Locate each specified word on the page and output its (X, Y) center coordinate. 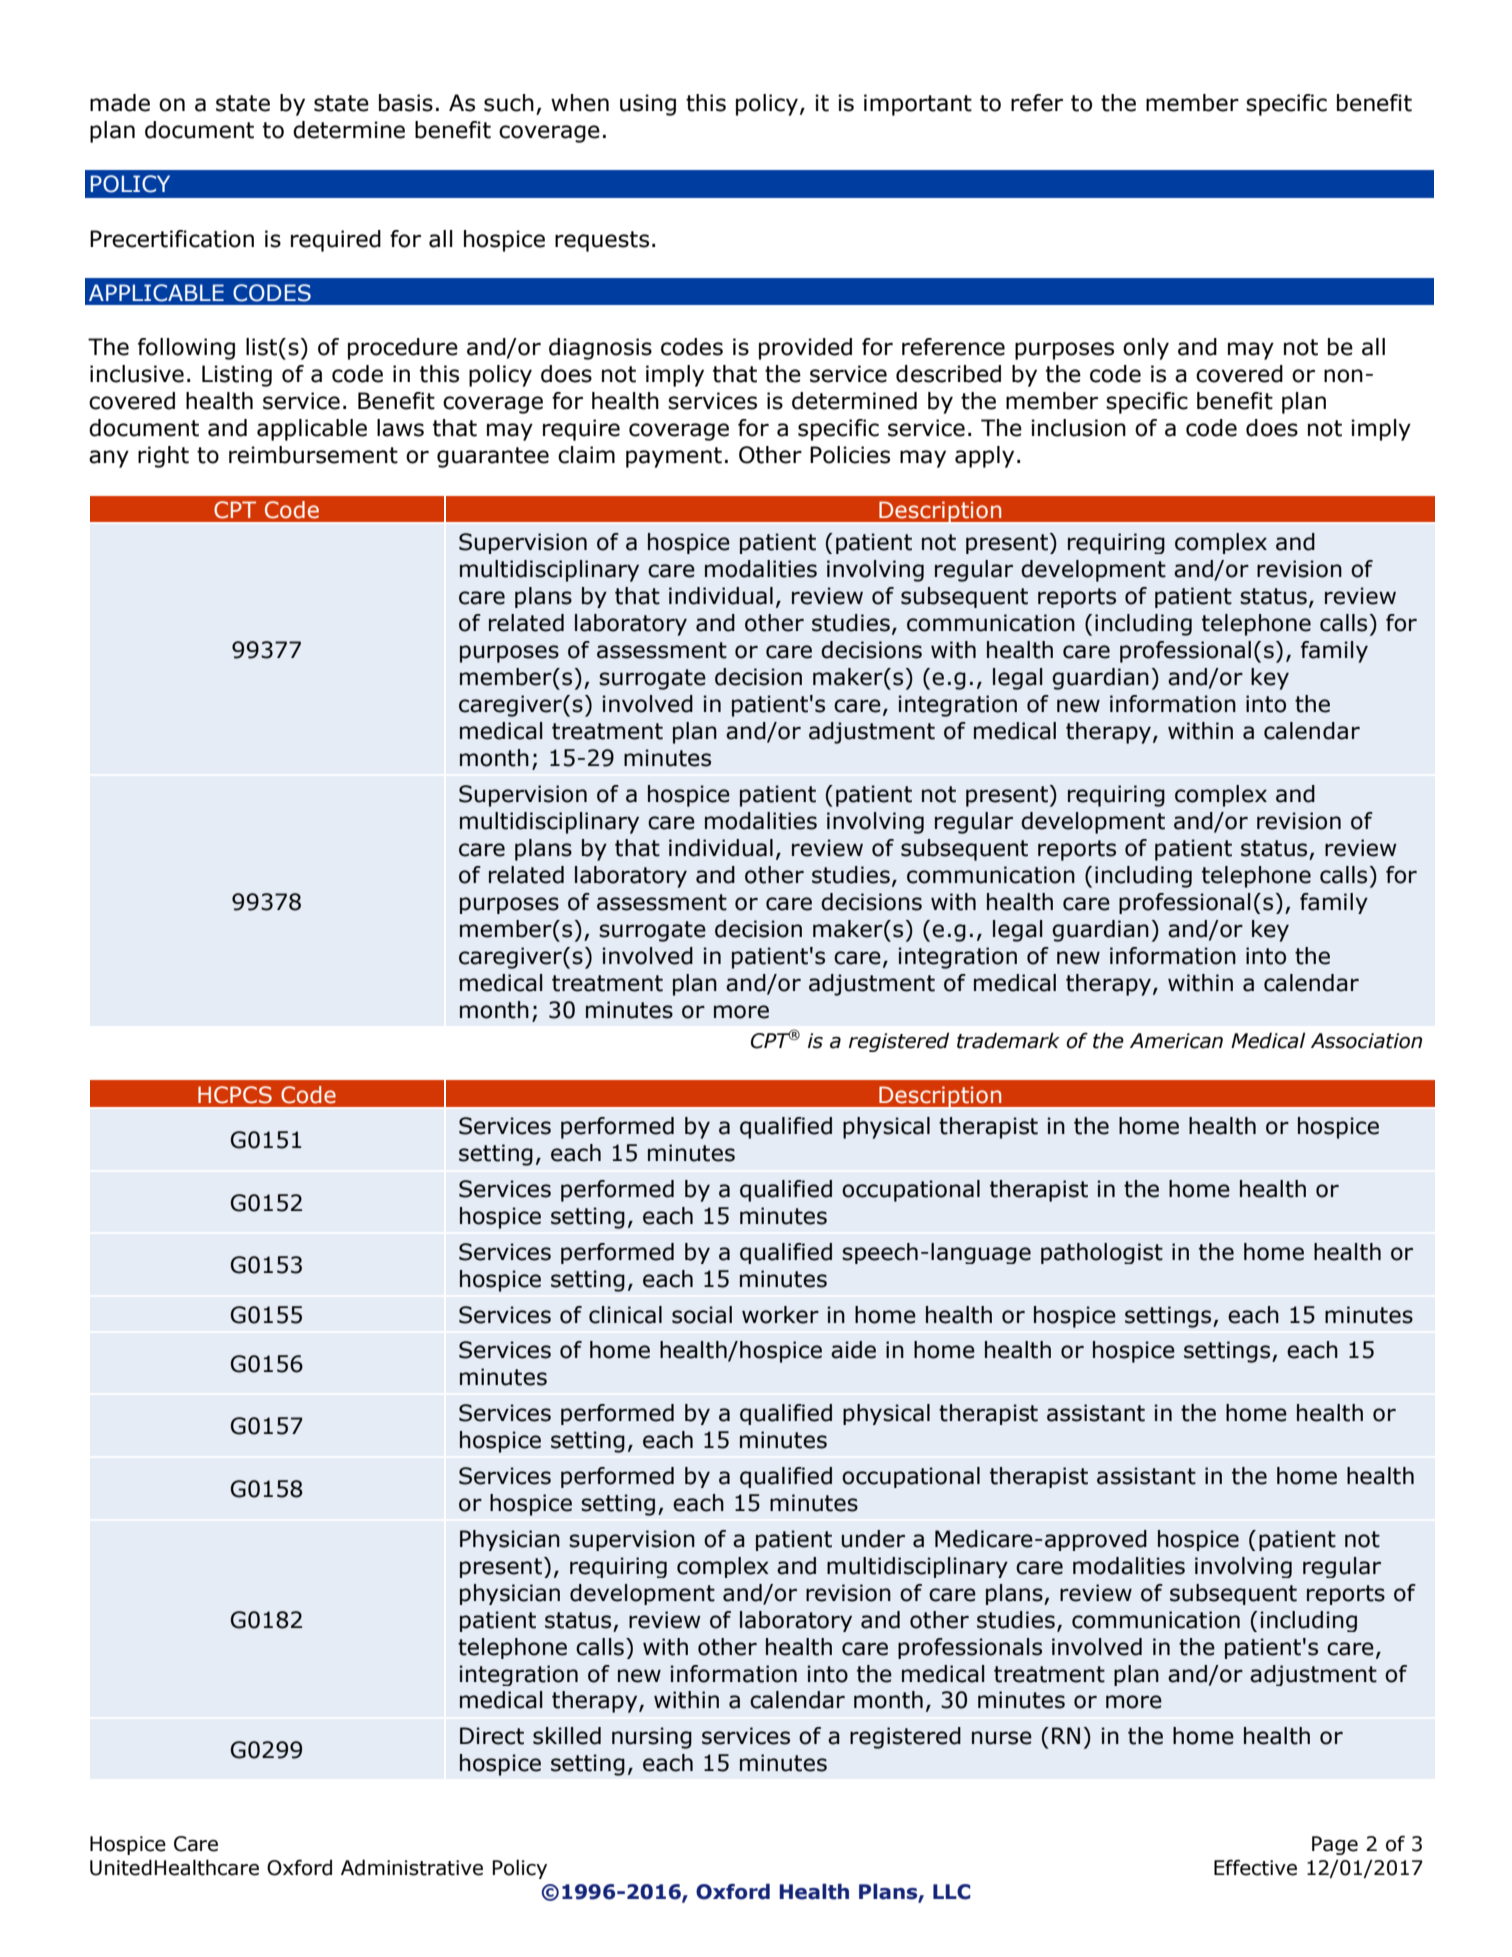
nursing (652, 1738)
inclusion (1078, 428)
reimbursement (313, 455)
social (702, 1315)
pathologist (1102, 1253)
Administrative (412, 1867)
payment (674, 457)
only (1146, 349)
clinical (625, 1315)
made (120, 103)
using (648, 105)
